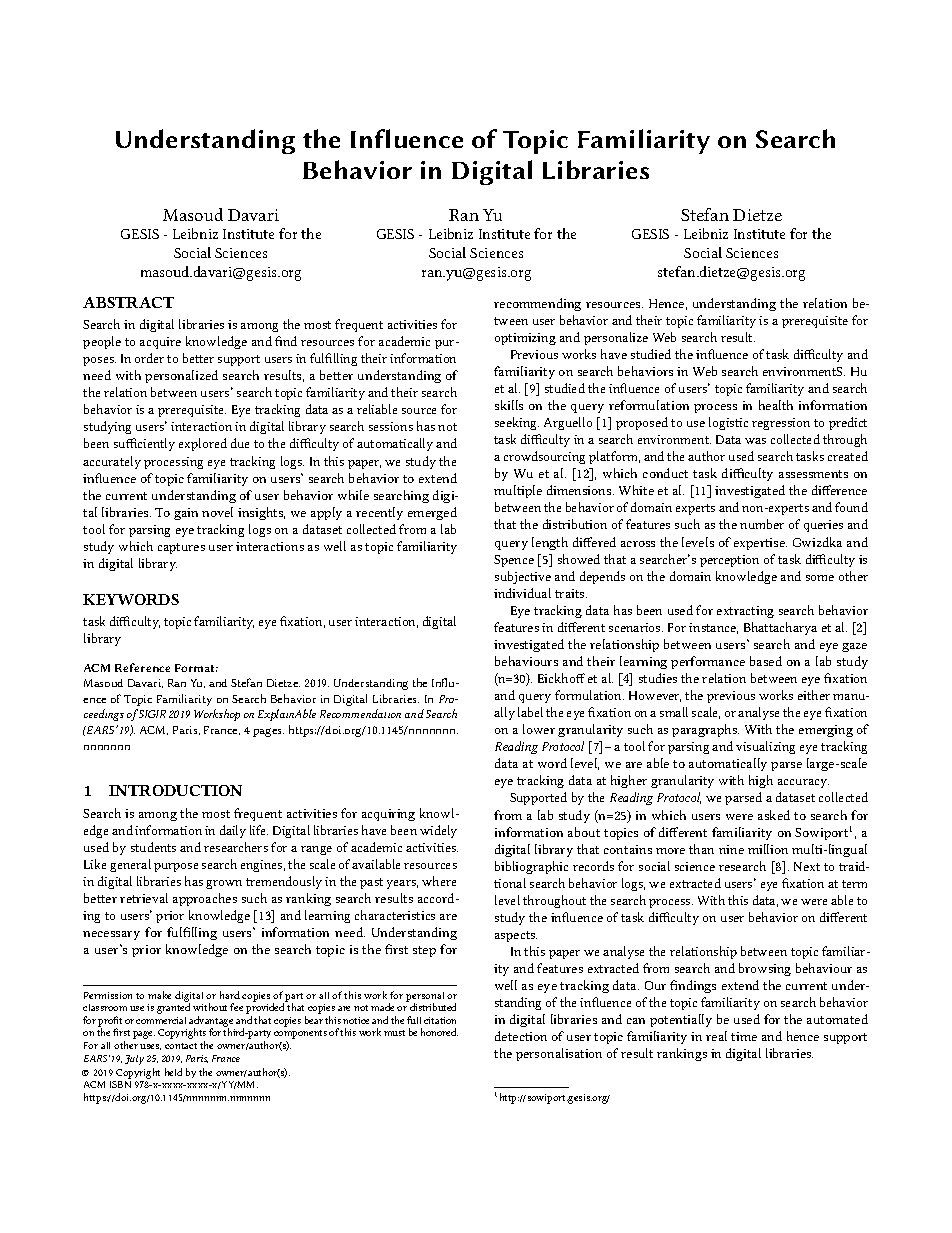 This screenshot has height=1233, width=952. Describe the element at coordinates (186, 514) in the screenshot. I see `gain` at that location.
